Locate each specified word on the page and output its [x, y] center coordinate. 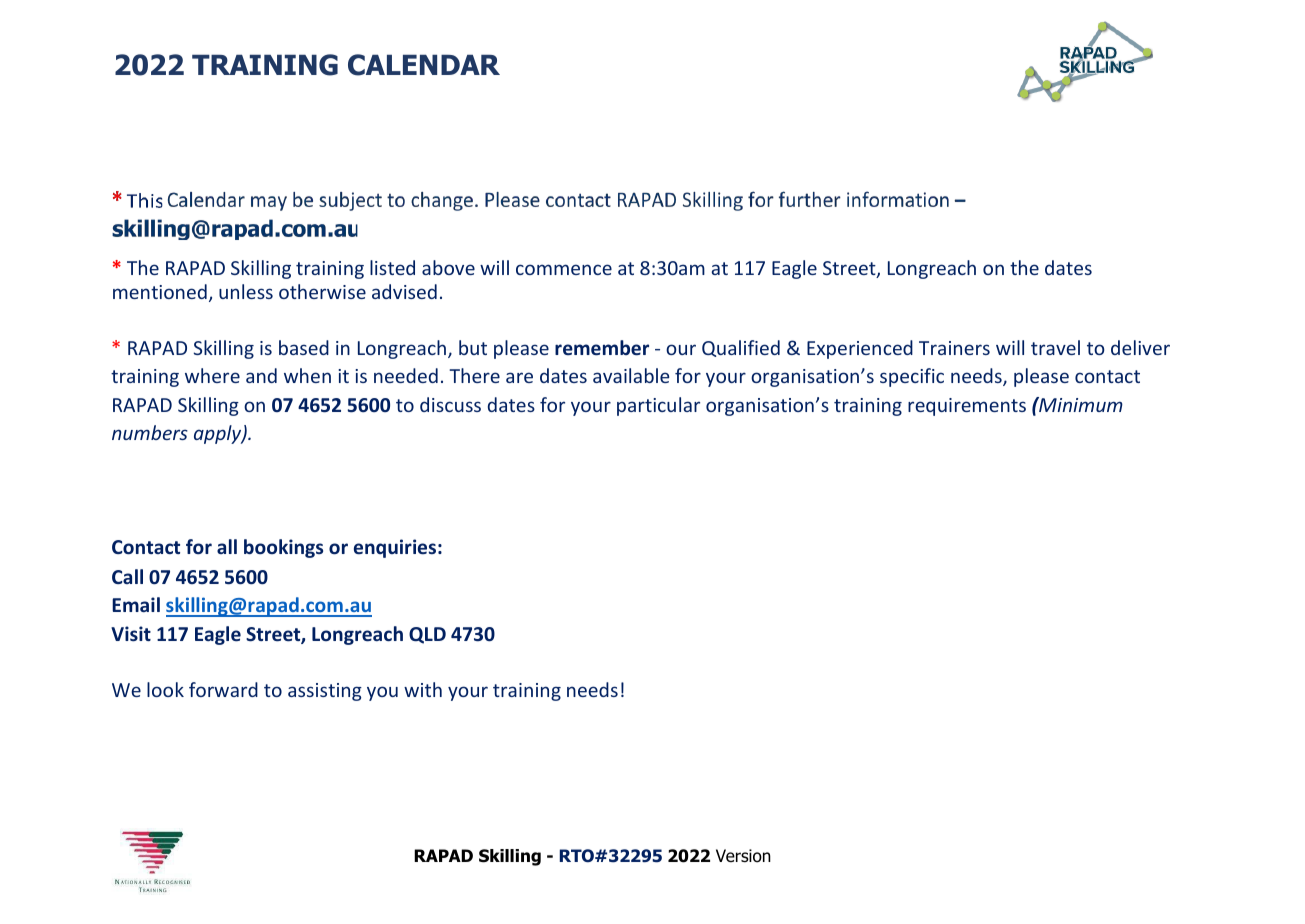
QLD [427, 635]
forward [223, 689]
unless [246, 291]
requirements [967, 407]
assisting [325, 692]
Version [743, 856]
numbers [150, 432]
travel [1055, 347]
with [423, 689]
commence [564, 269]
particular [658, 406]
